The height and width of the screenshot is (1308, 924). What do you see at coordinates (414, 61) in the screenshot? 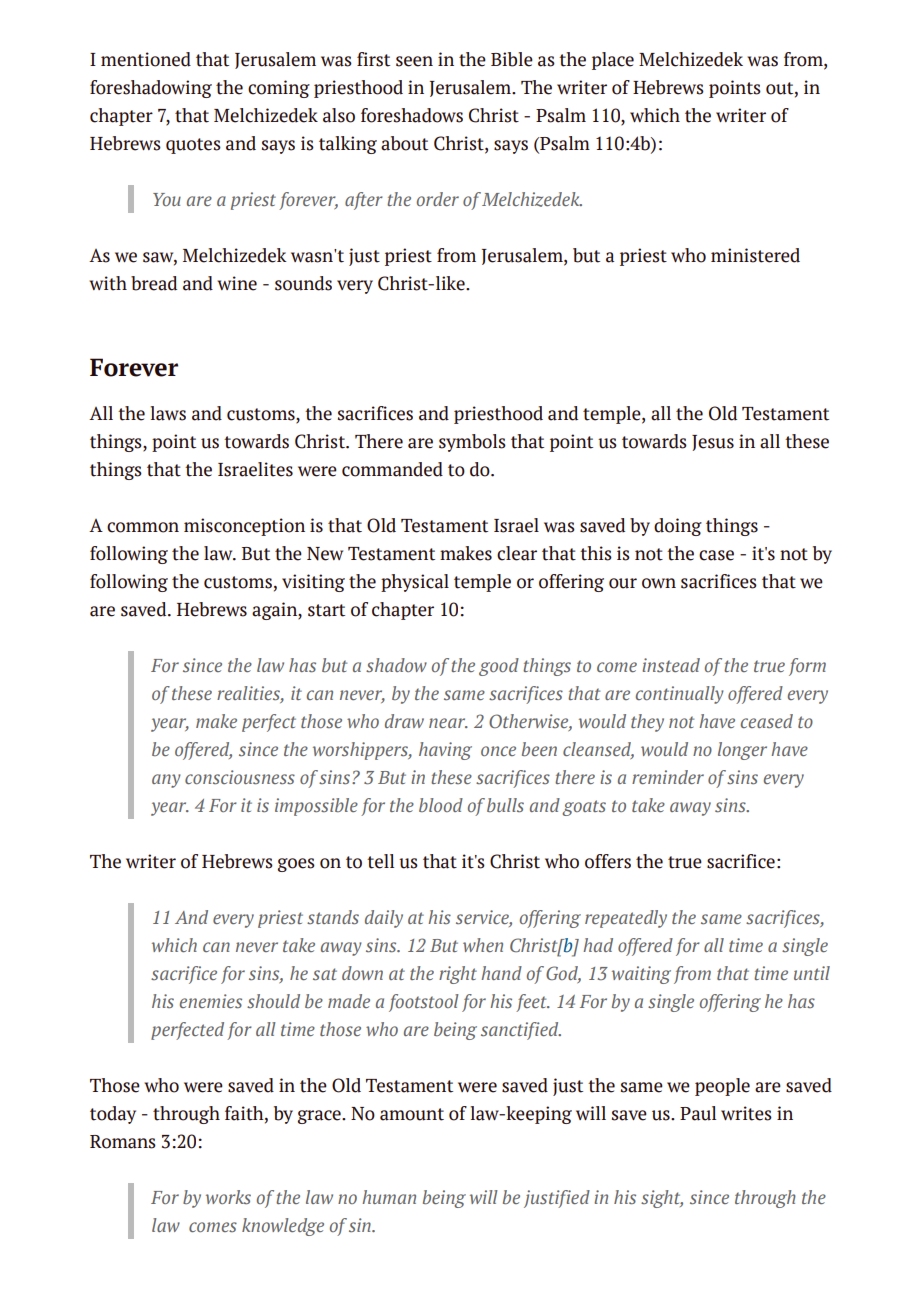
I see `seen` at bounding box center [414, 61].
